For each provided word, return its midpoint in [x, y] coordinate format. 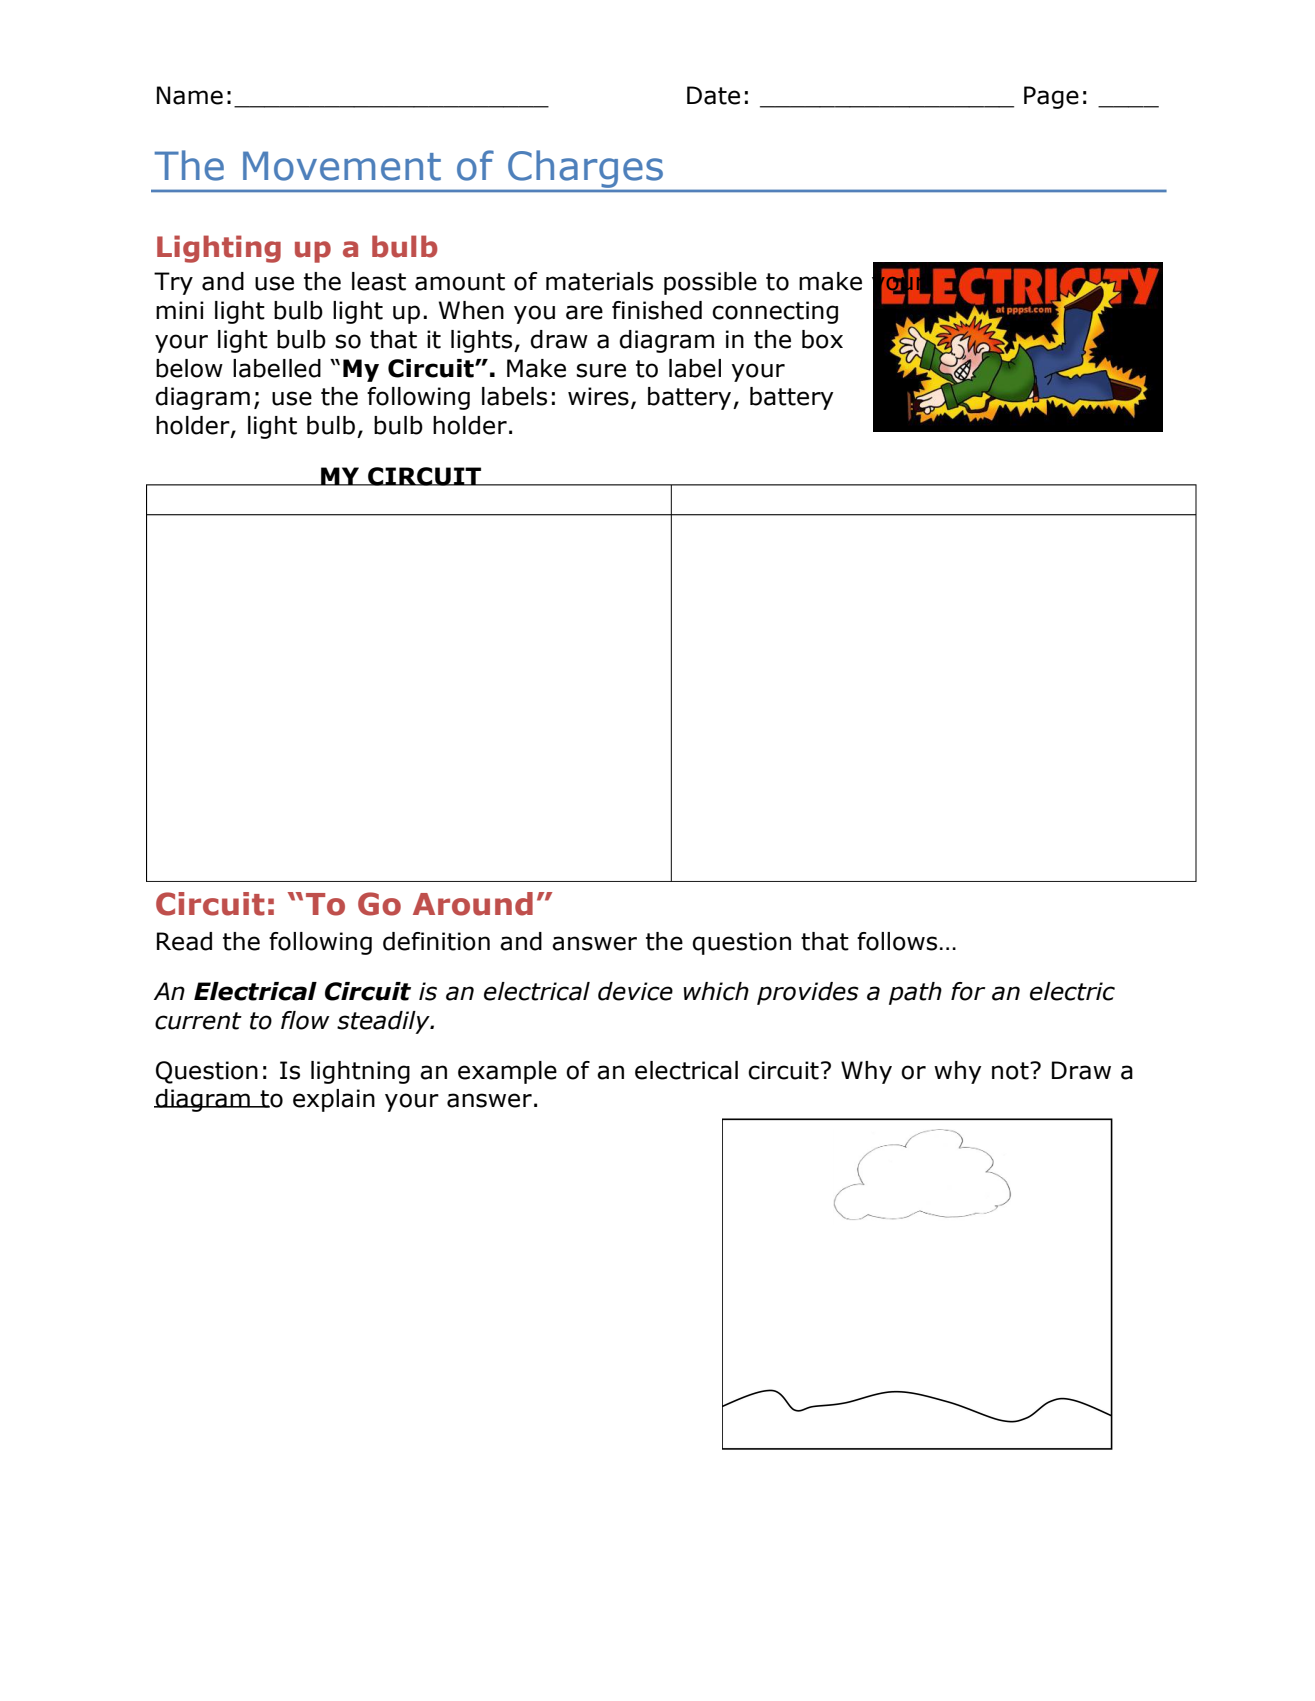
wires [598, 396]
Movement [342, 166]
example [507, 1072]
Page [1051, 97]
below [189, 368]
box [822, 339]
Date [713, 95]
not [1011, 1071]
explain [334, 1100]
